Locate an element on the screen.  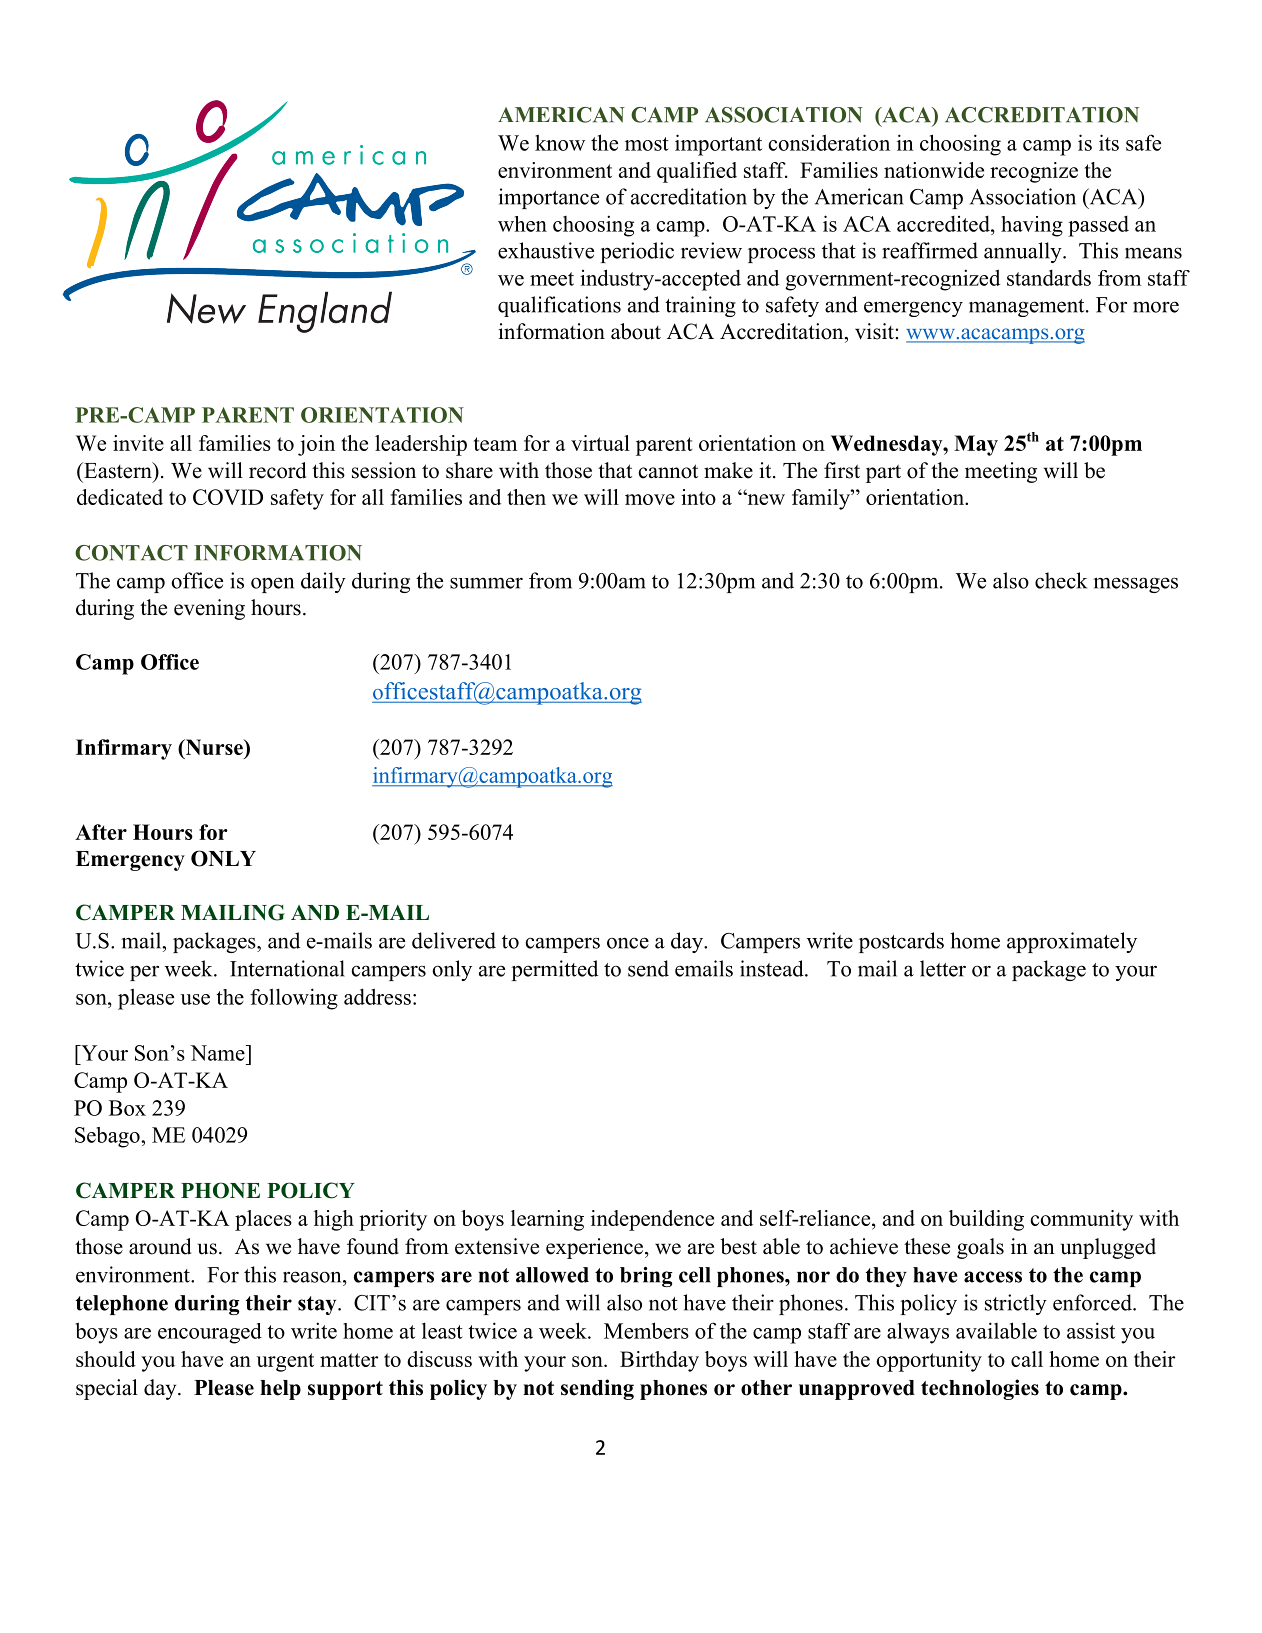
encouraged is located at coordinates (210, 1333).
